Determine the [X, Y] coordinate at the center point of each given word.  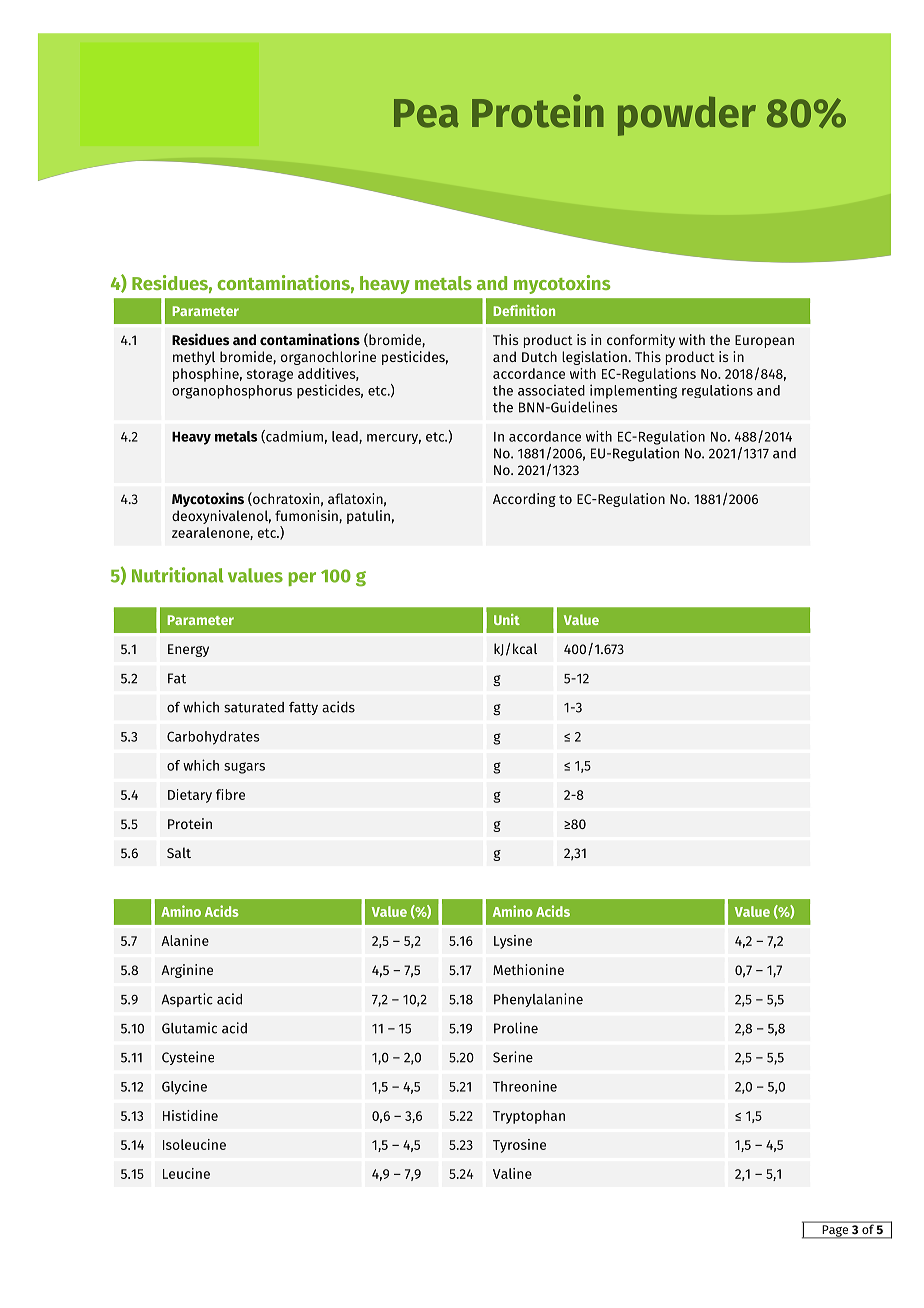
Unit [507, 619]
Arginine [187, 971]
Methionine [528, 969]
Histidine [190, 1115]
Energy [188, 650]
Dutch [539, 356]
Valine [512, 1173]
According [524, 500]
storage [270, 375]
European [764, 341]
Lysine [513, 942]
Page [835, 1231]
